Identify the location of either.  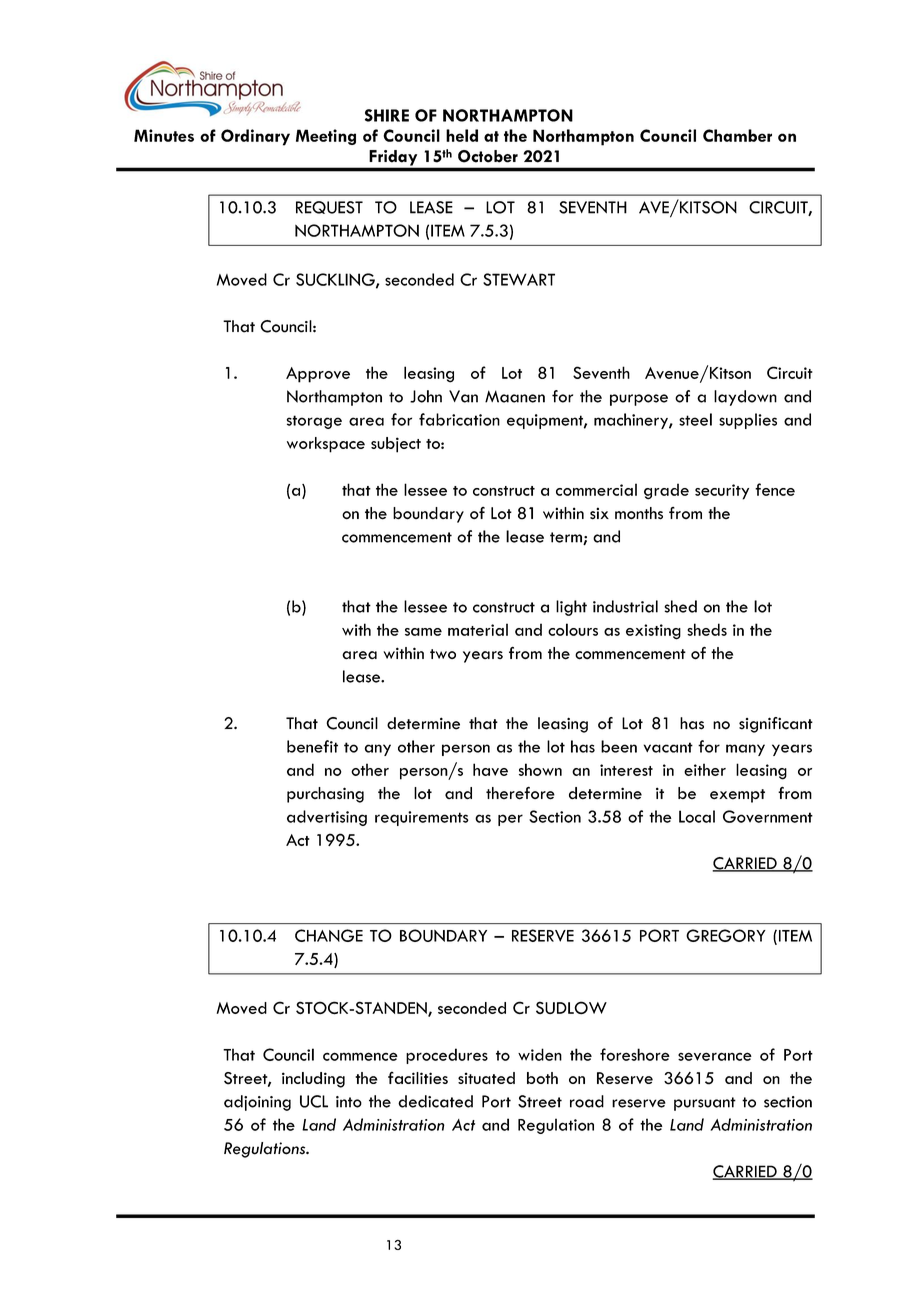
(705, 769).
